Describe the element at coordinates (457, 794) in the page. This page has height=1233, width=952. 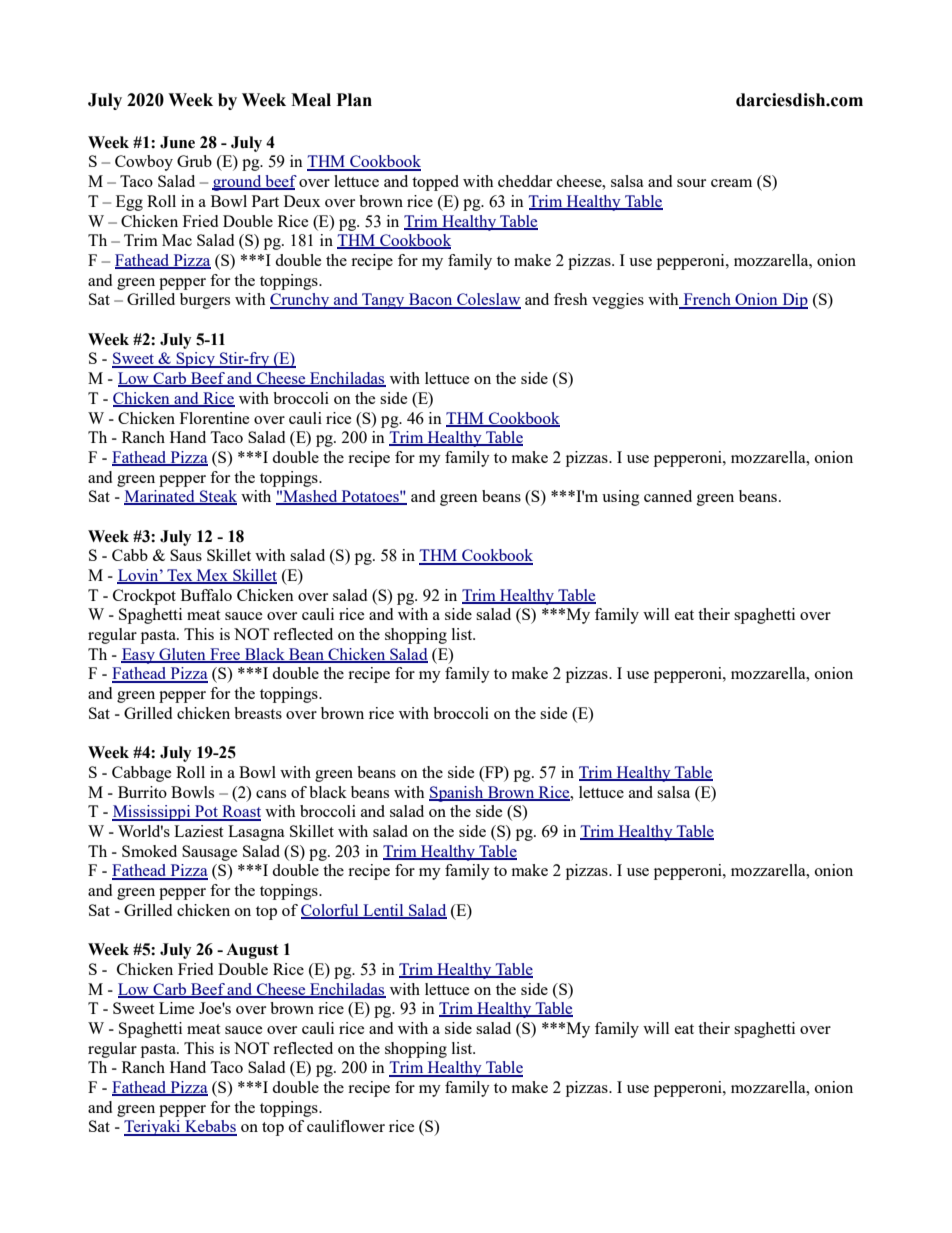
I see `Spanish` at that location.
